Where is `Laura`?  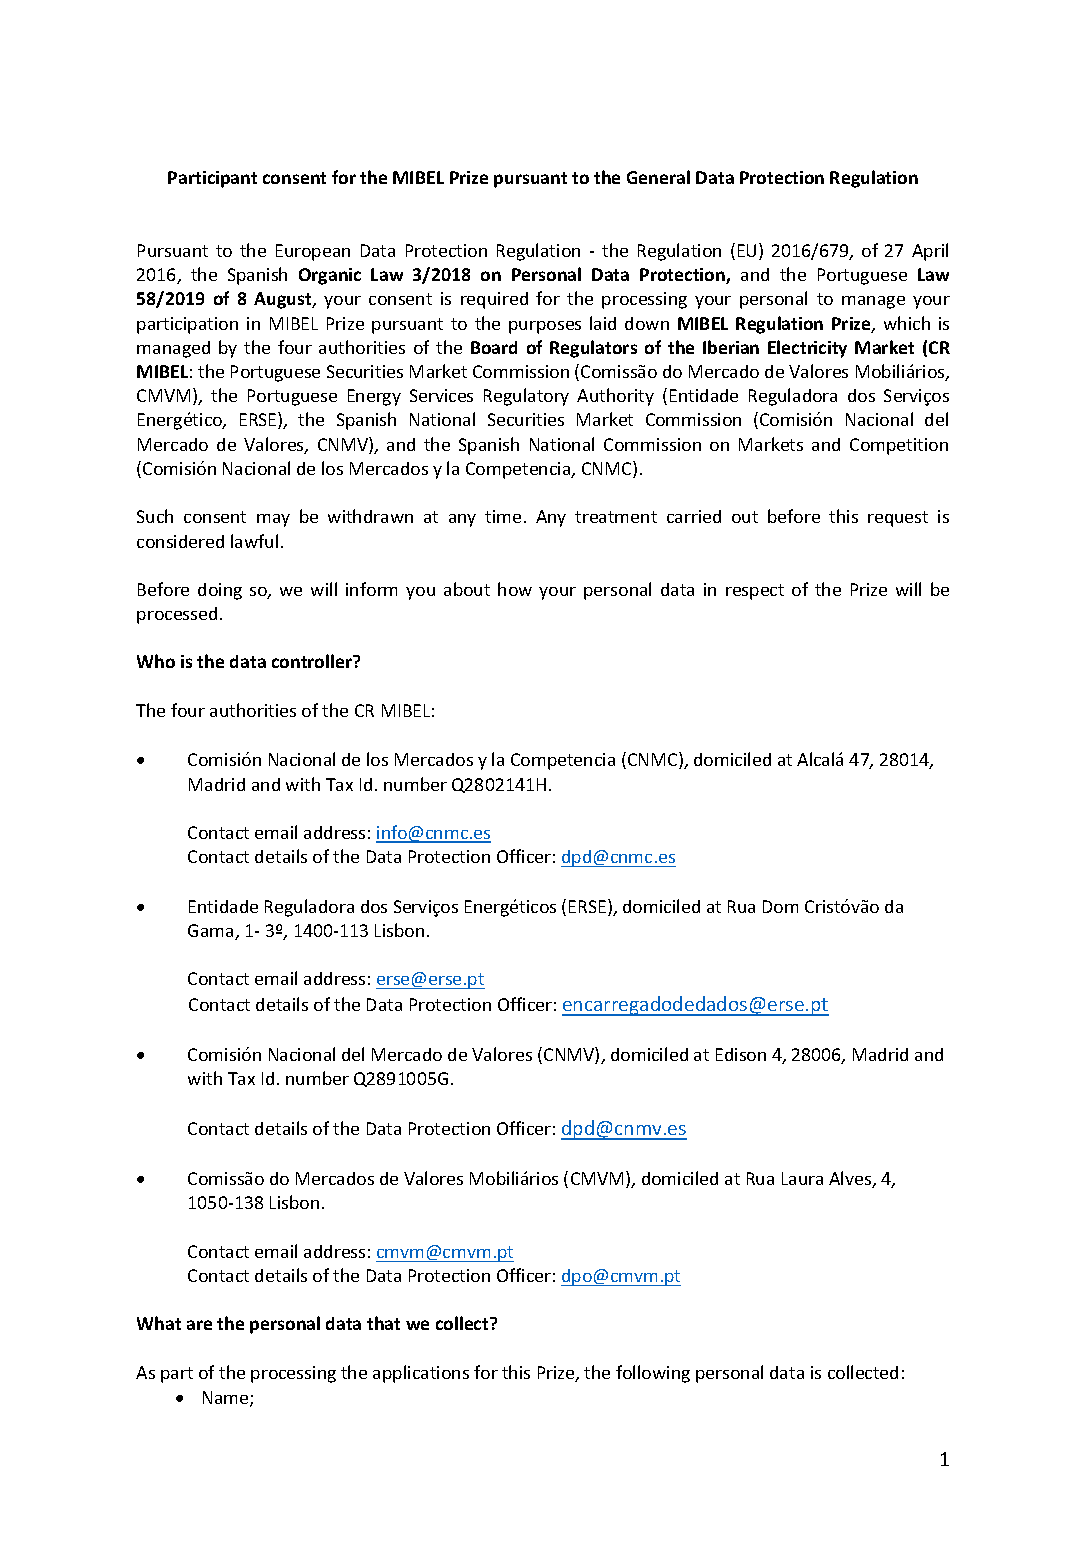
Laura is located at coordinates (802, 1178).
